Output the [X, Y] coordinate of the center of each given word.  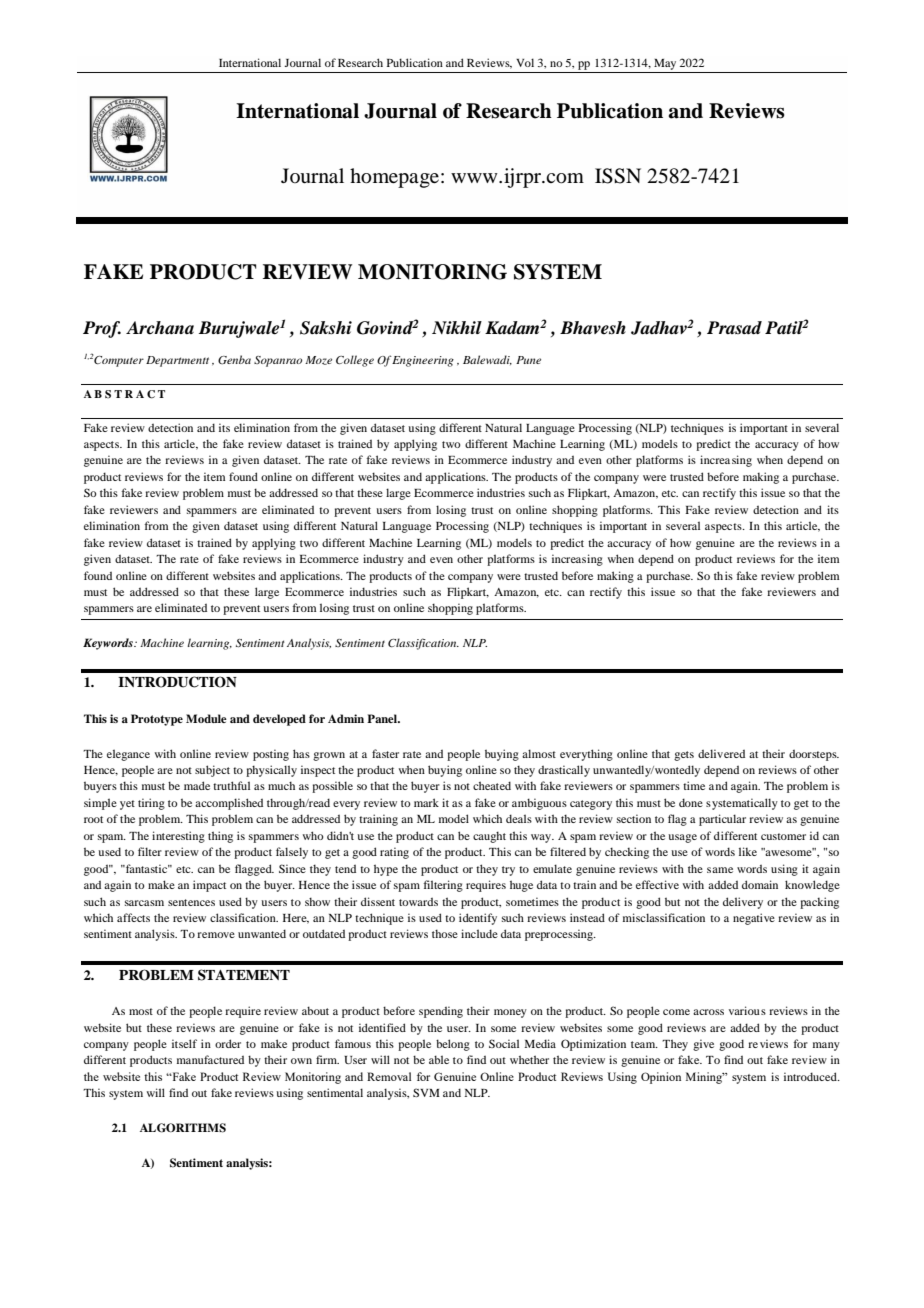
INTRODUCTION [177, 682]
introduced [811, 1076]
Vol [525, 62]
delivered [721, 753]
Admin [346, 718]
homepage [394, 178]
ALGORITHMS [183, 1128]
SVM [426, 1092]
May [665, 64]
